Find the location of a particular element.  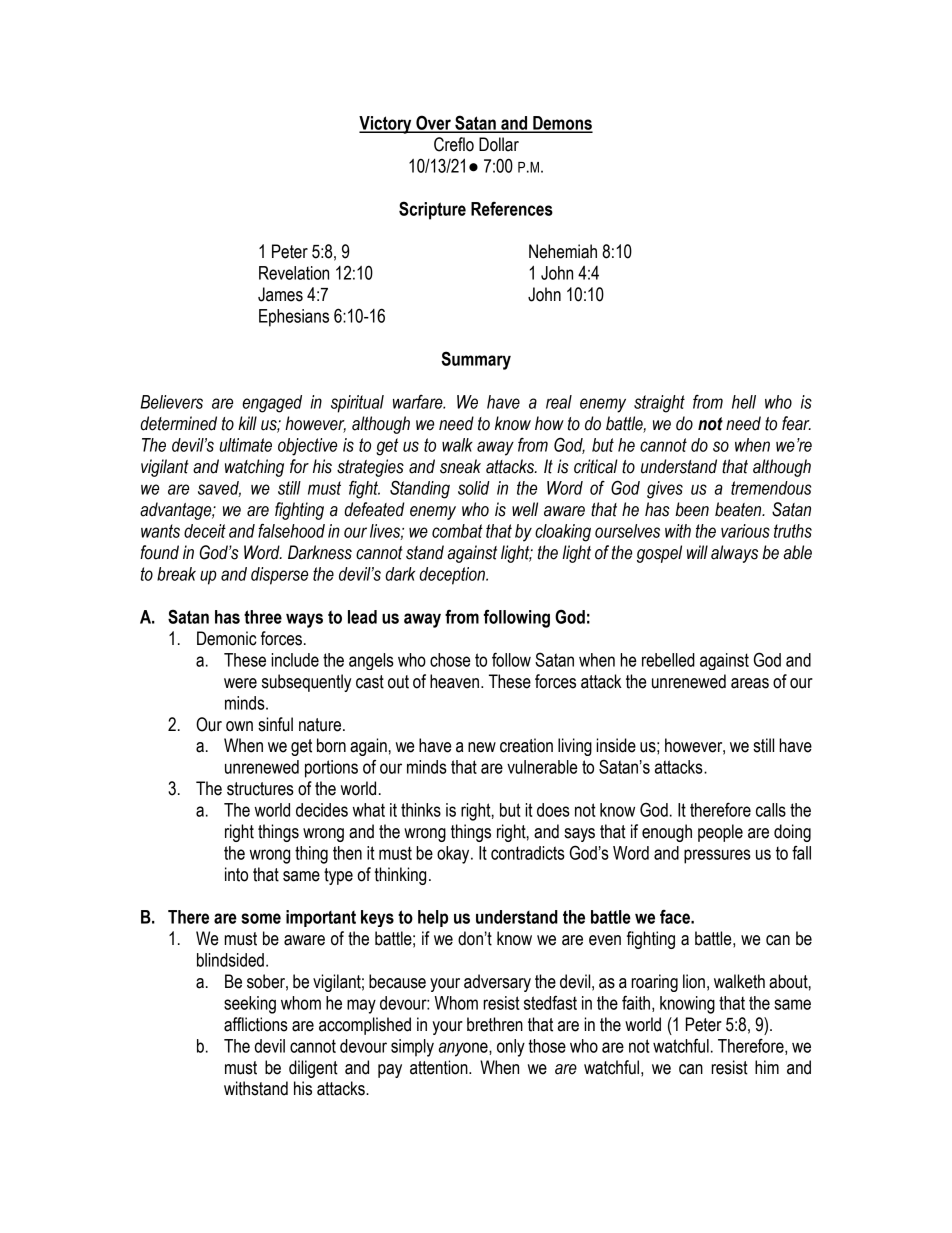

structures is located at coordinates (260, 789).
